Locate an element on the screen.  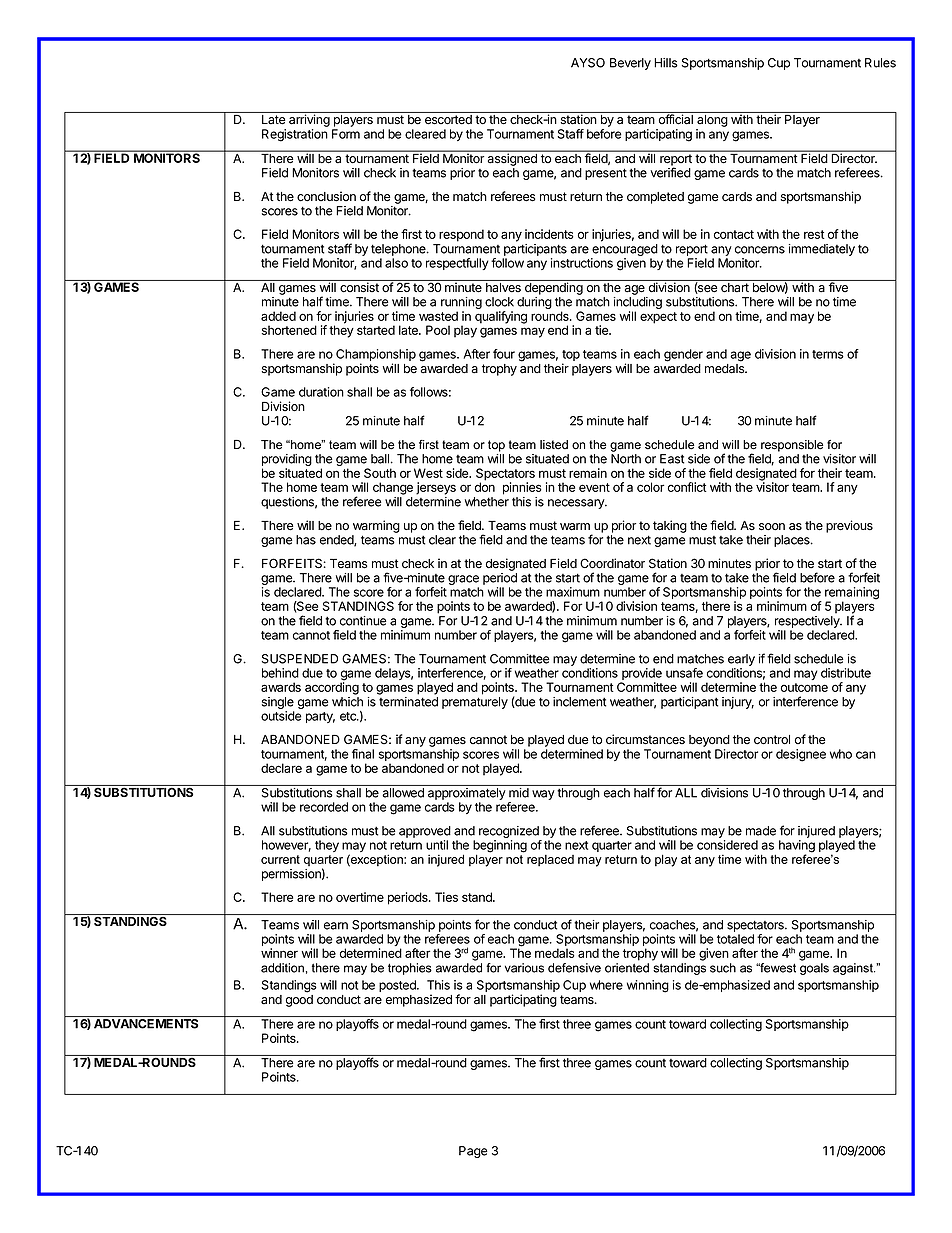
Page is located at coordinates (473, 1152).
